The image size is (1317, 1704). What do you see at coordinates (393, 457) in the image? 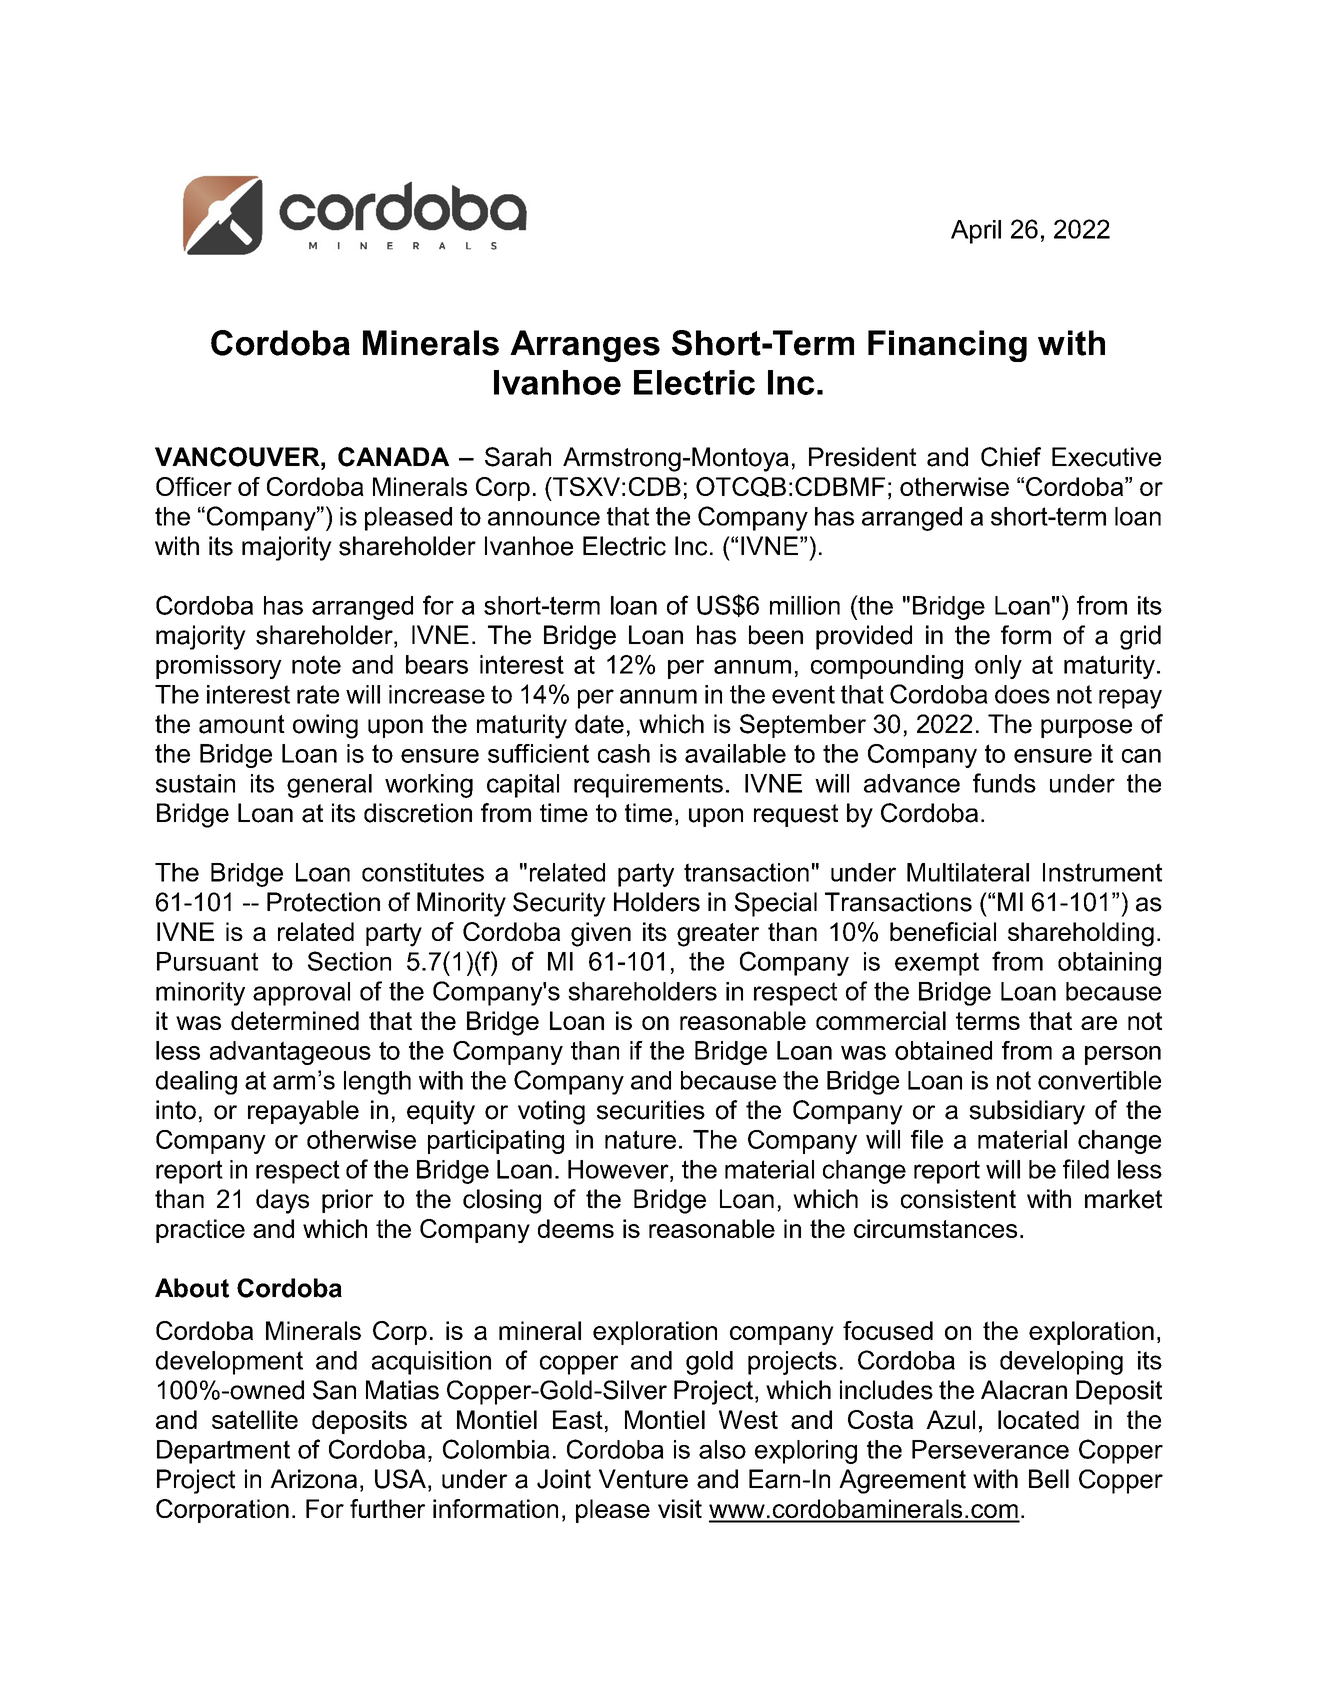
I see `CANADA` at bounding box center [393, 457].
